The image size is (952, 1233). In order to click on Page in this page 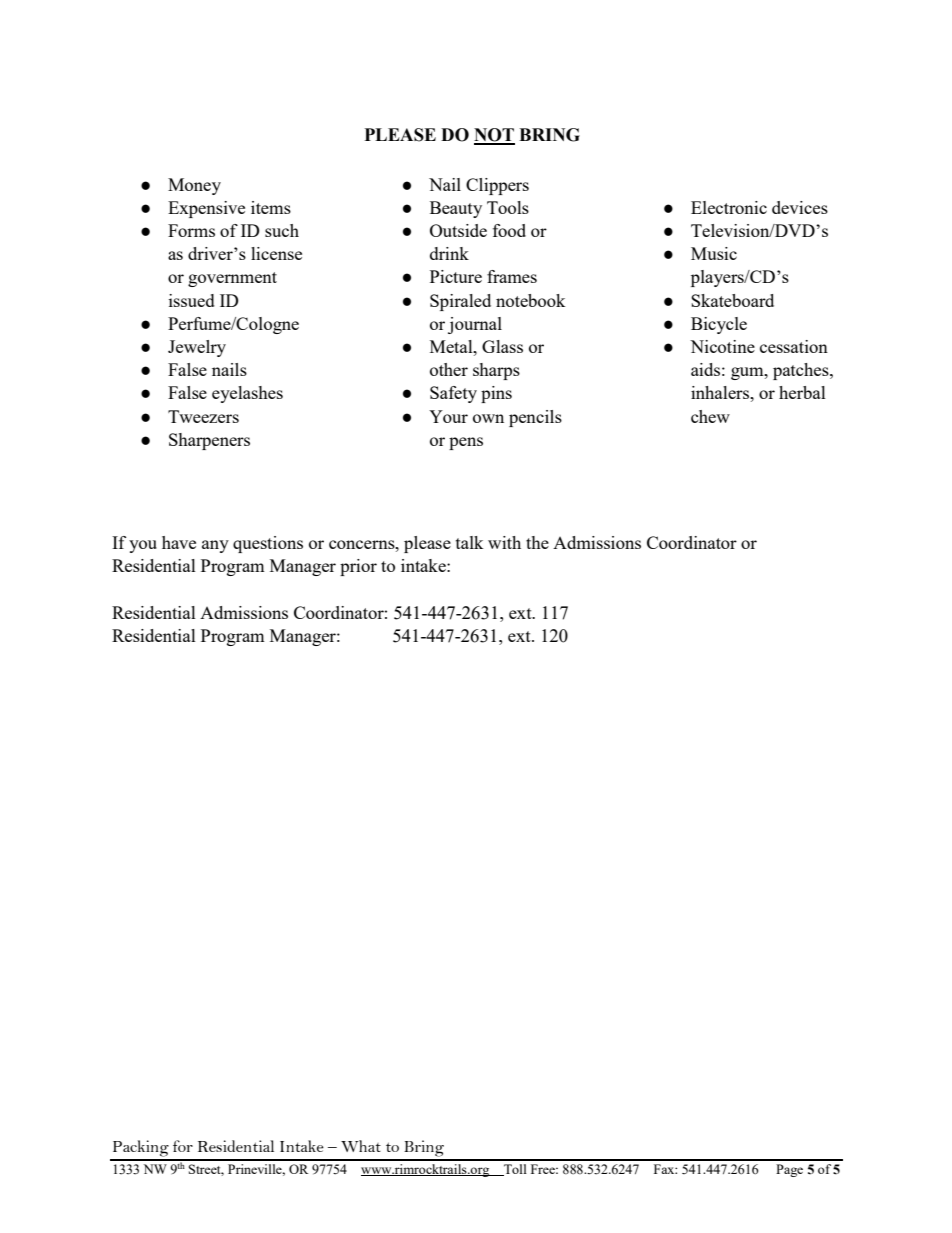, I will do `click(789, 1170)`.
